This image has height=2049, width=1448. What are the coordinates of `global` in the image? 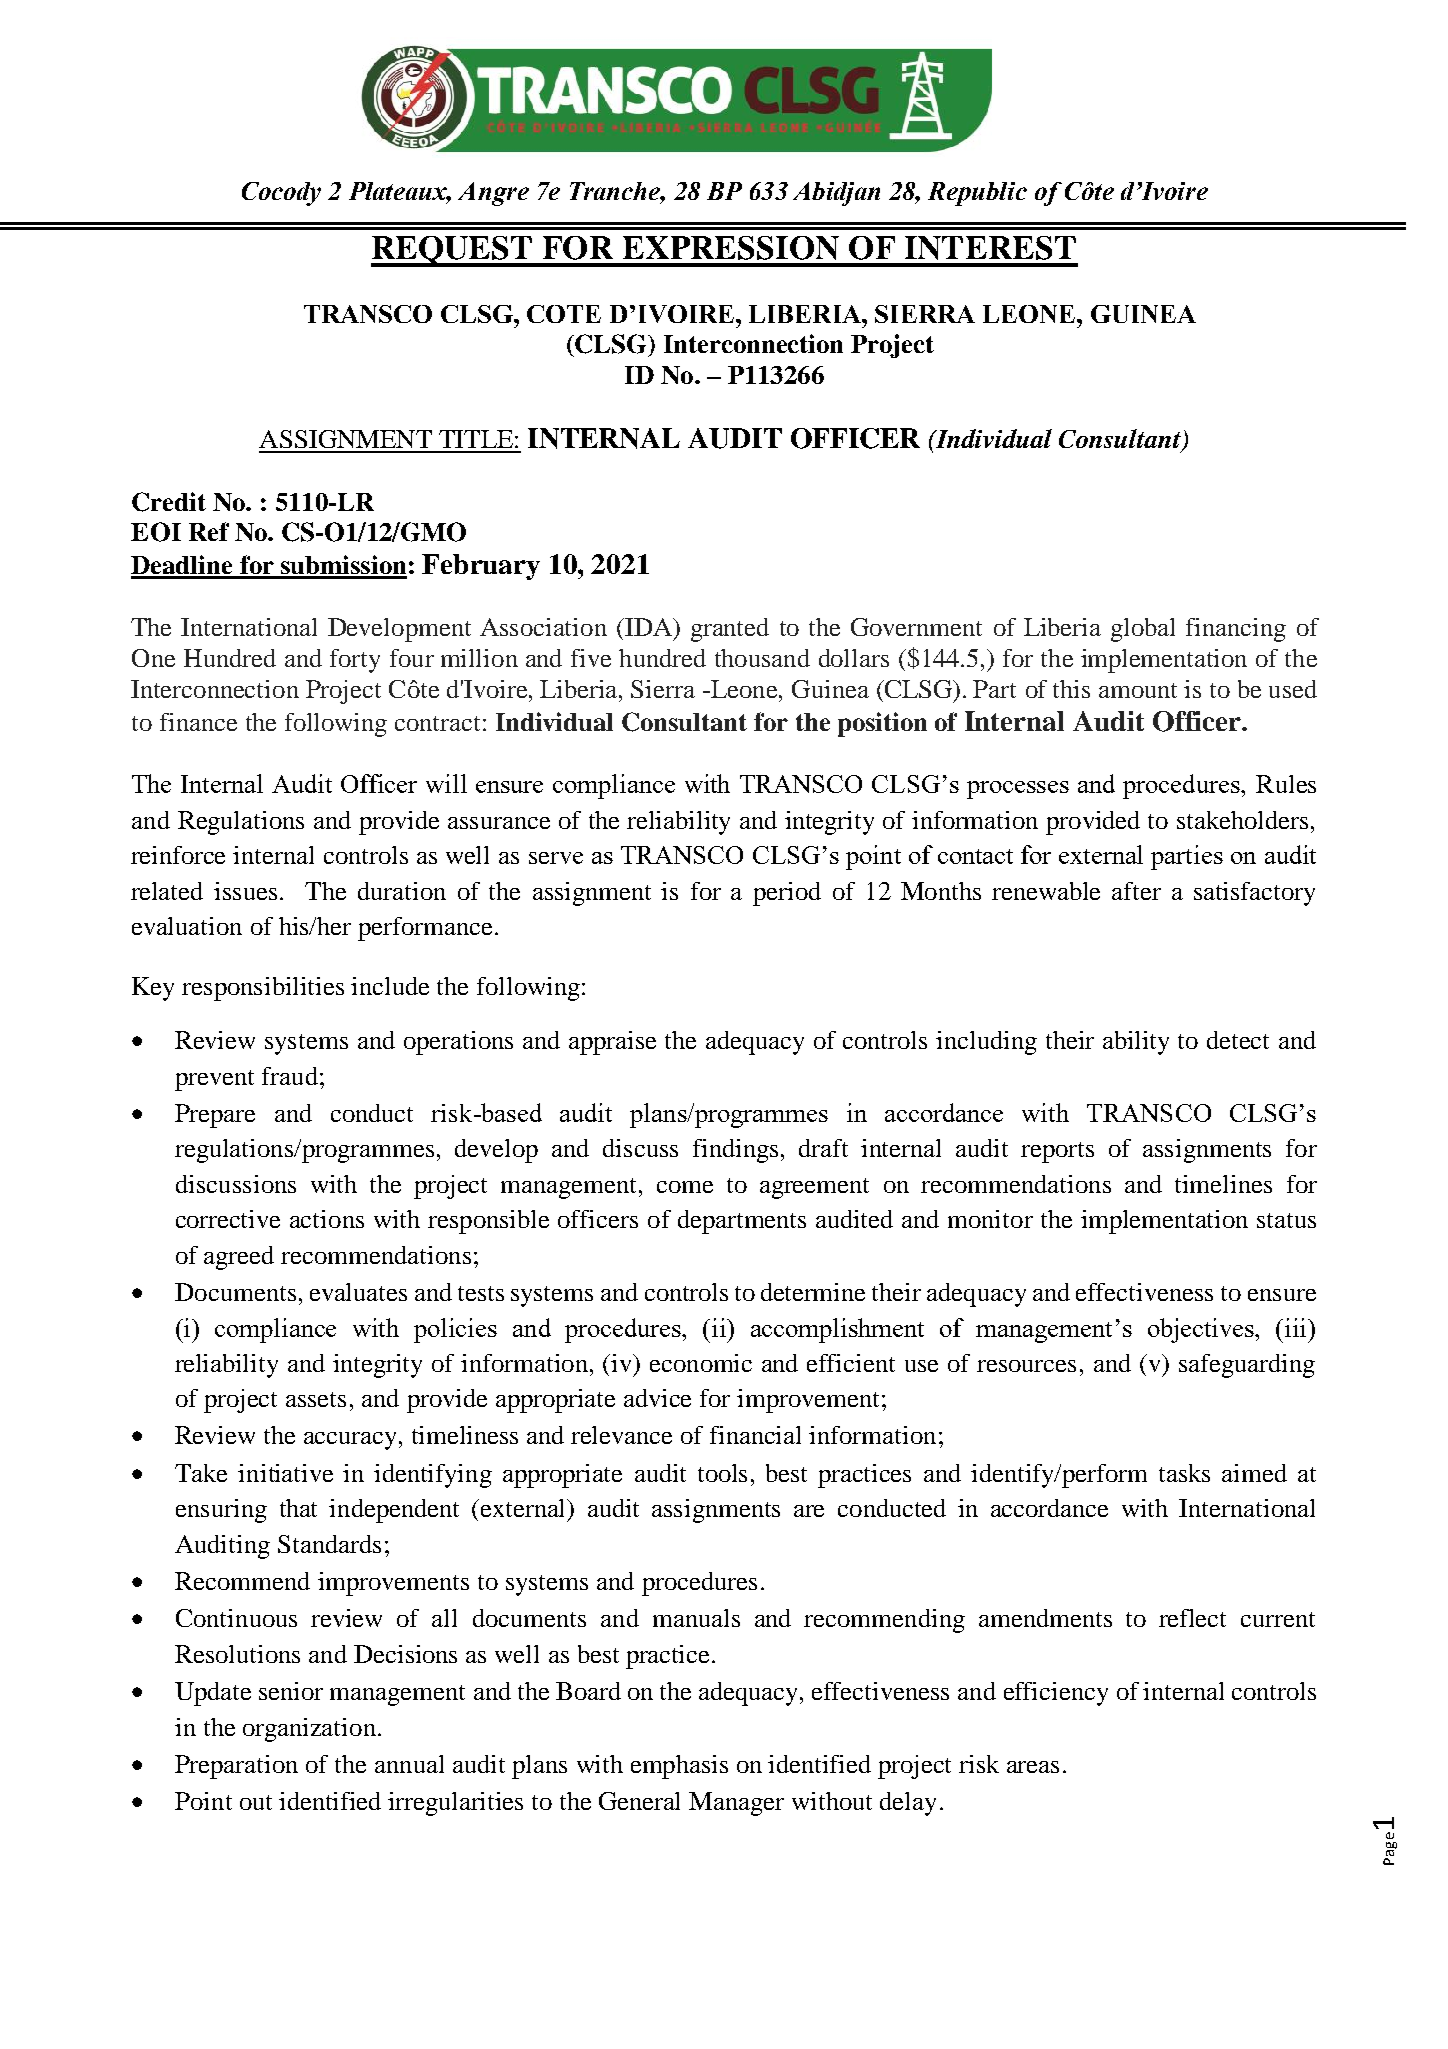 It's located at (1143, 630).
